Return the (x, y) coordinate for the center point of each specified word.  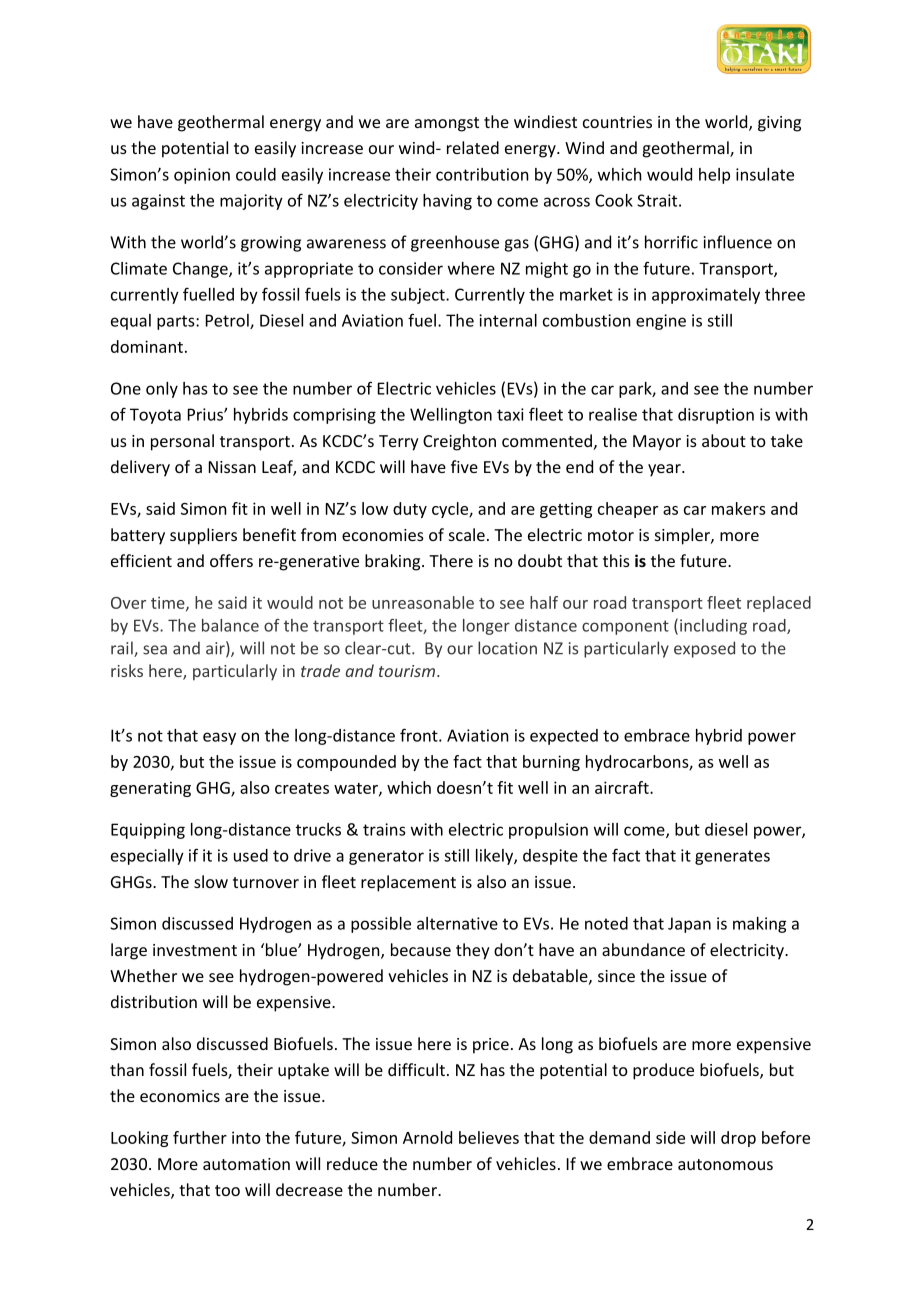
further (200, 1137)
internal (508, 320)
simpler (683, 536)
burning (551, 763)
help (714, 176)
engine (661, 322)
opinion (202, 176)
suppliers (203, 536)
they (473, 951)
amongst (447, 124)
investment (195, 950)
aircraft (623, 787)
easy (219, 738)
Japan (689, 925)
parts (177, 322)
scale (467, 534)
